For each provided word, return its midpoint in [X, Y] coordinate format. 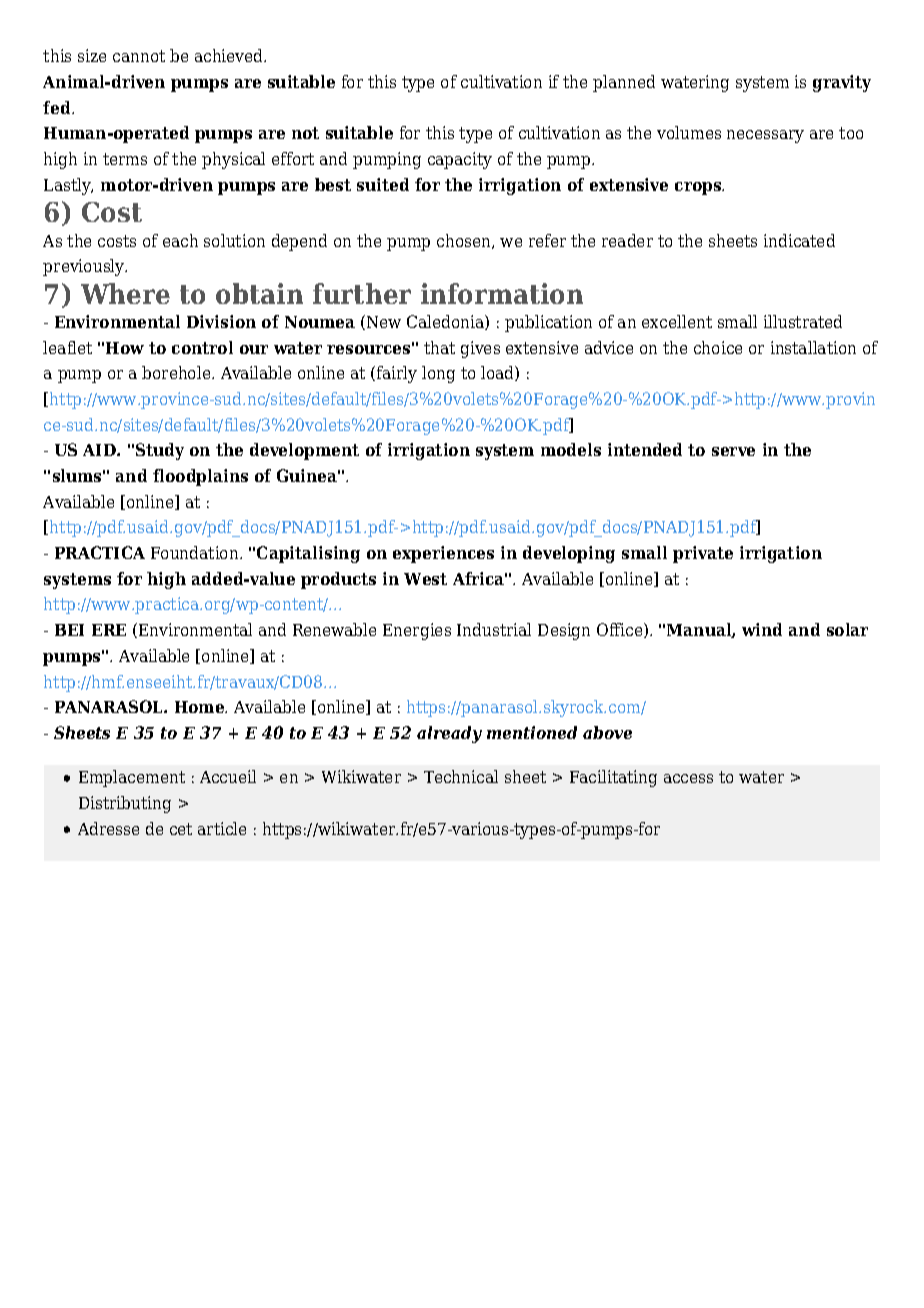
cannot [139, 56]
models [571, 449]
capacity [460, 160]
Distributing [125, 804]
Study [160, 451]
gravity [842, 83]
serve [733, 451]
